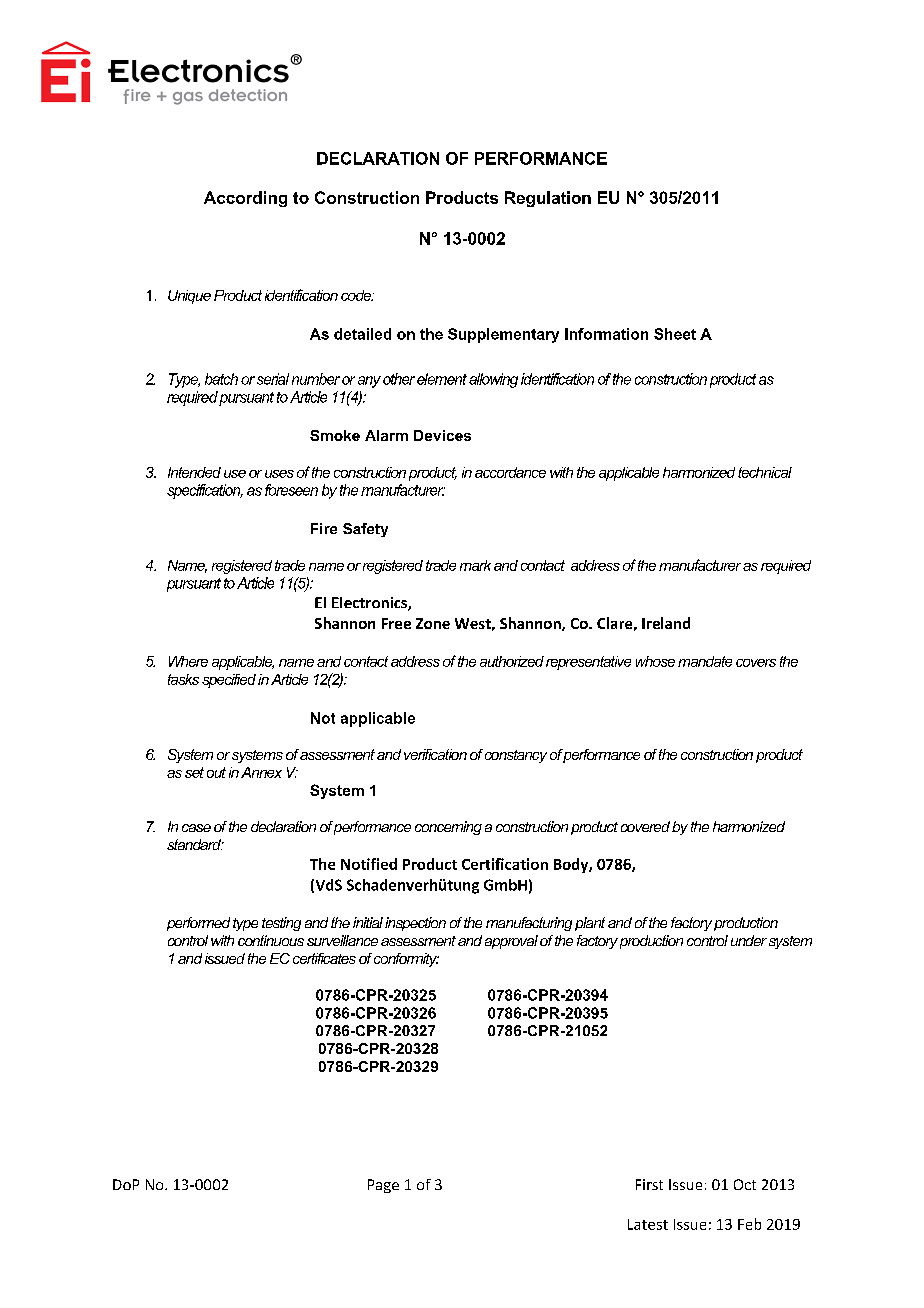  What do you see at coordinates (749, 940) in the screenshot?
I see `under` at bounding box center [749, 940].
